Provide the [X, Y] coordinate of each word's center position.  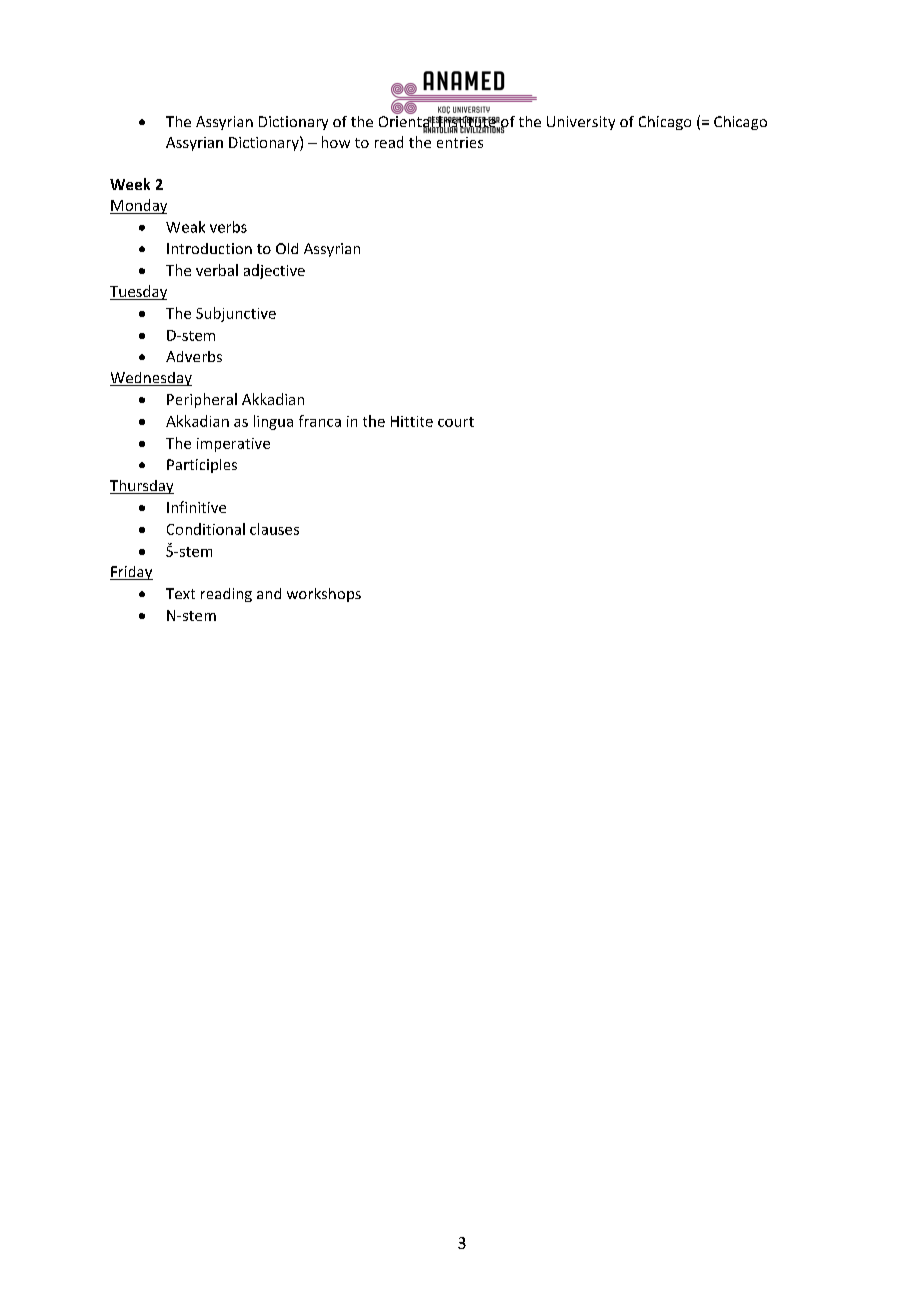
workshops [324, 595]
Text [180, 593]
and [269, 593]
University [581, 123]
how [336, 142]
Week [130, 184]
